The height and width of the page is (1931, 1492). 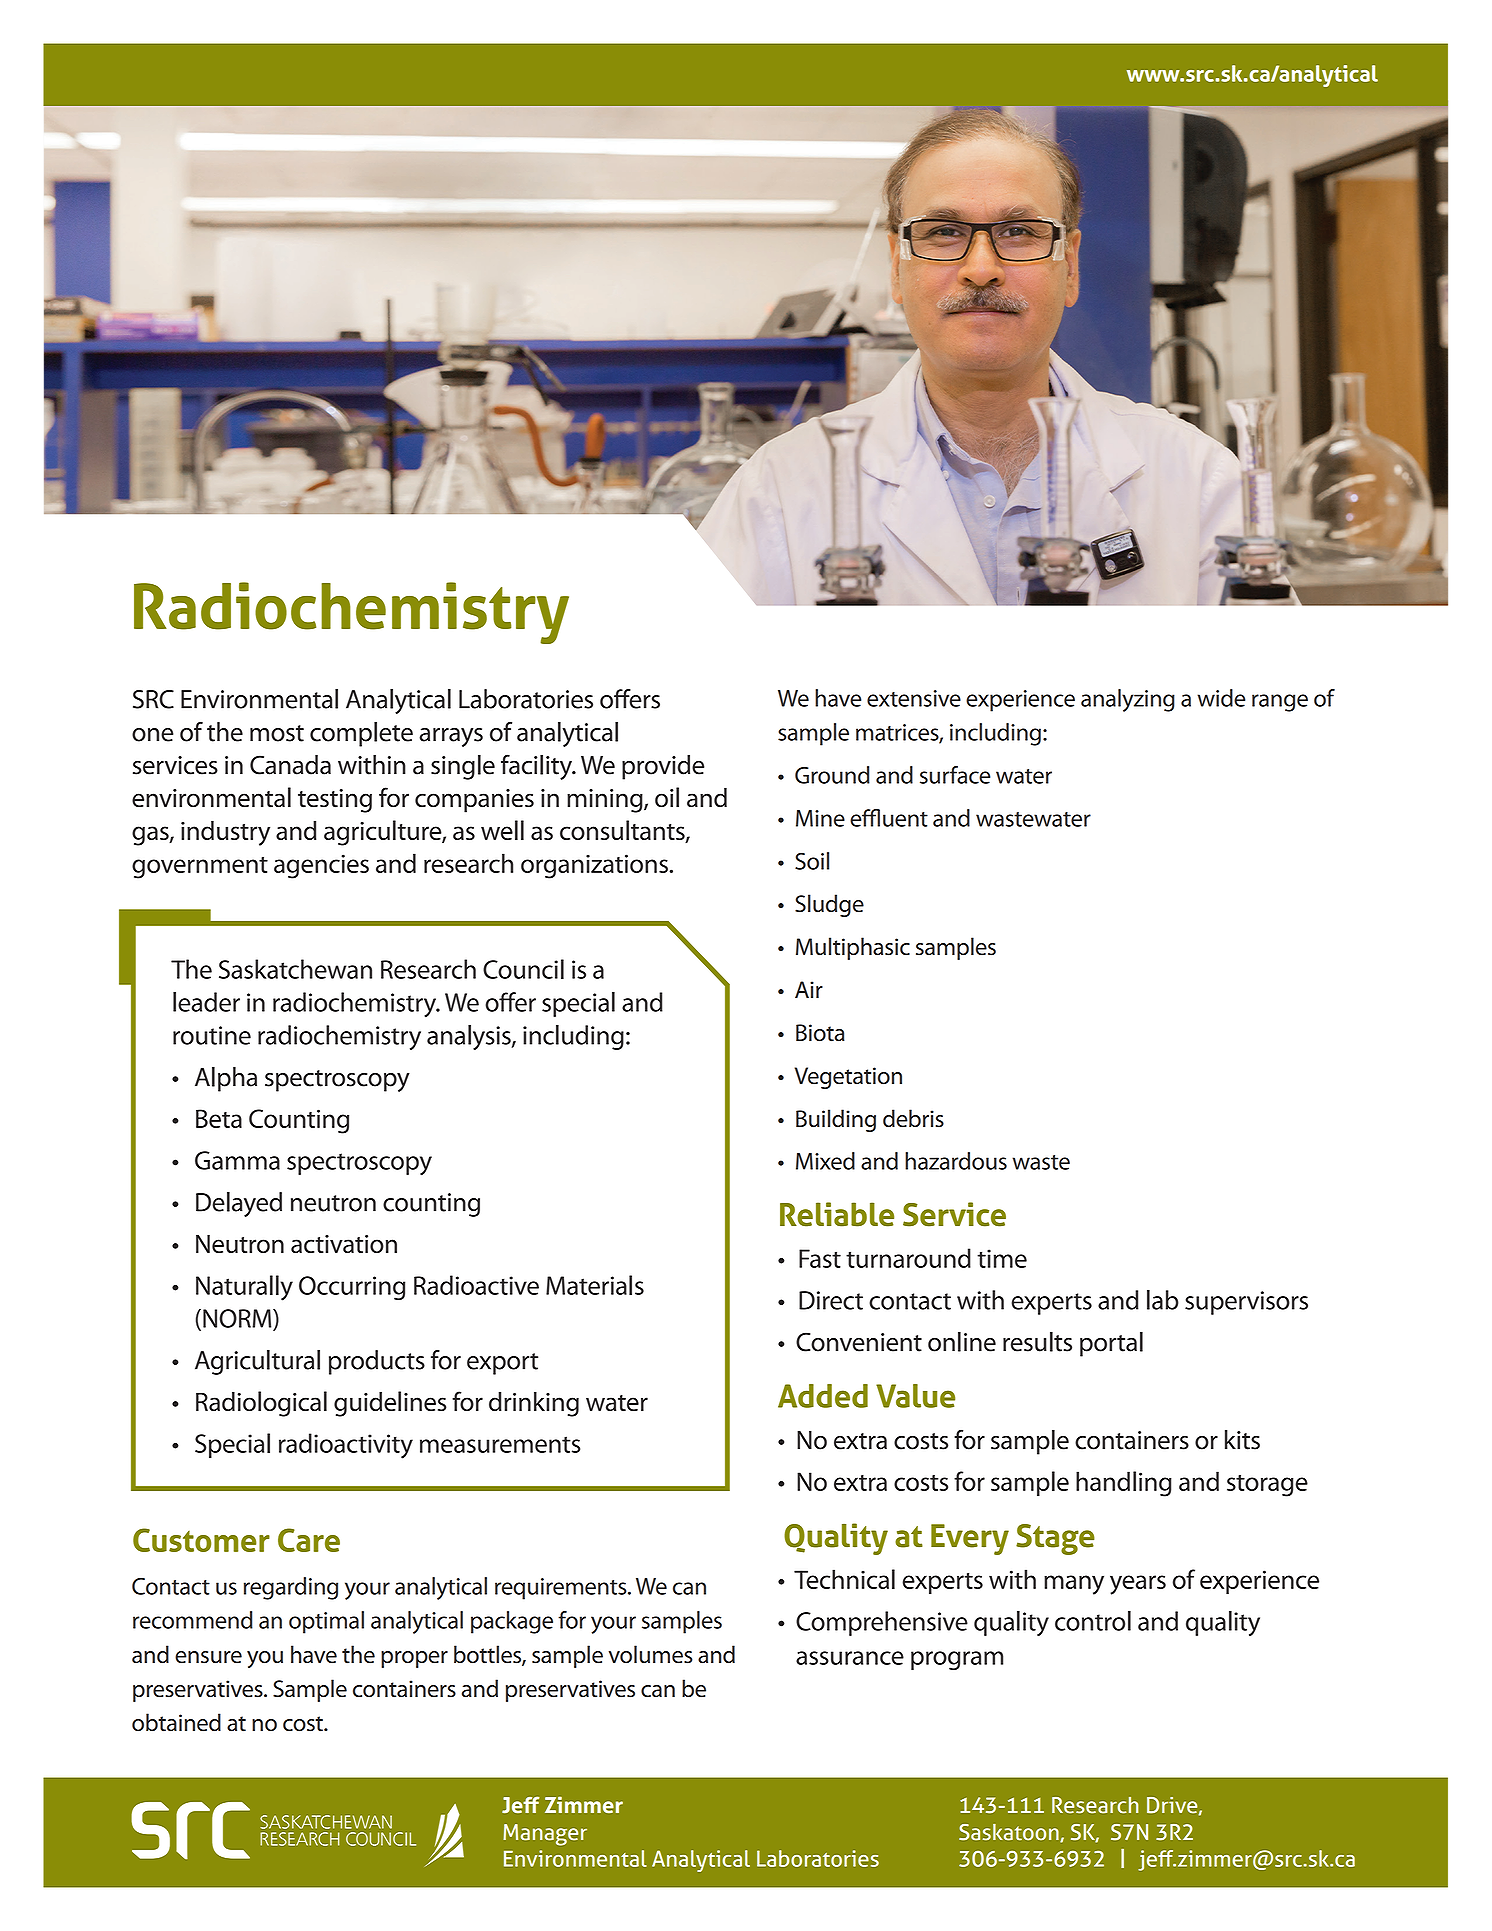 What do you see at coordinates (244, 1288) in the page?
I see `Naturally` at bounding box center [244, 1288].
